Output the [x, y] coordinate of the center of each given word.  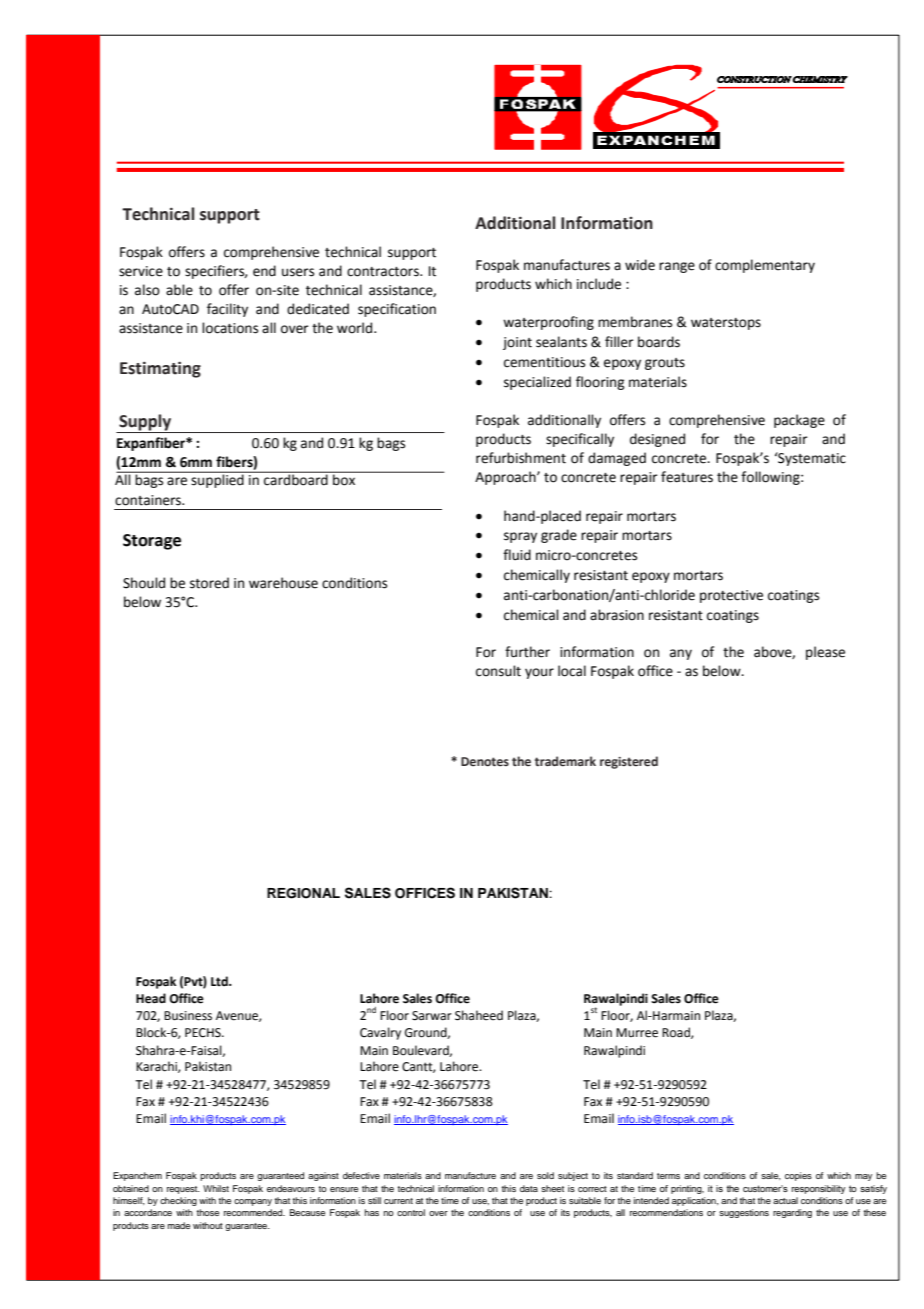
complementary [765, 266]
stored [209, 583]
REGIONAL [303, 893]
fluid [517, 555]
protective [731, 596]
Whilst [216, 1188]
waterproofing [548, 323]
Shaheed [479, 1015]
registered [629, 762]
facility [227, 310]
